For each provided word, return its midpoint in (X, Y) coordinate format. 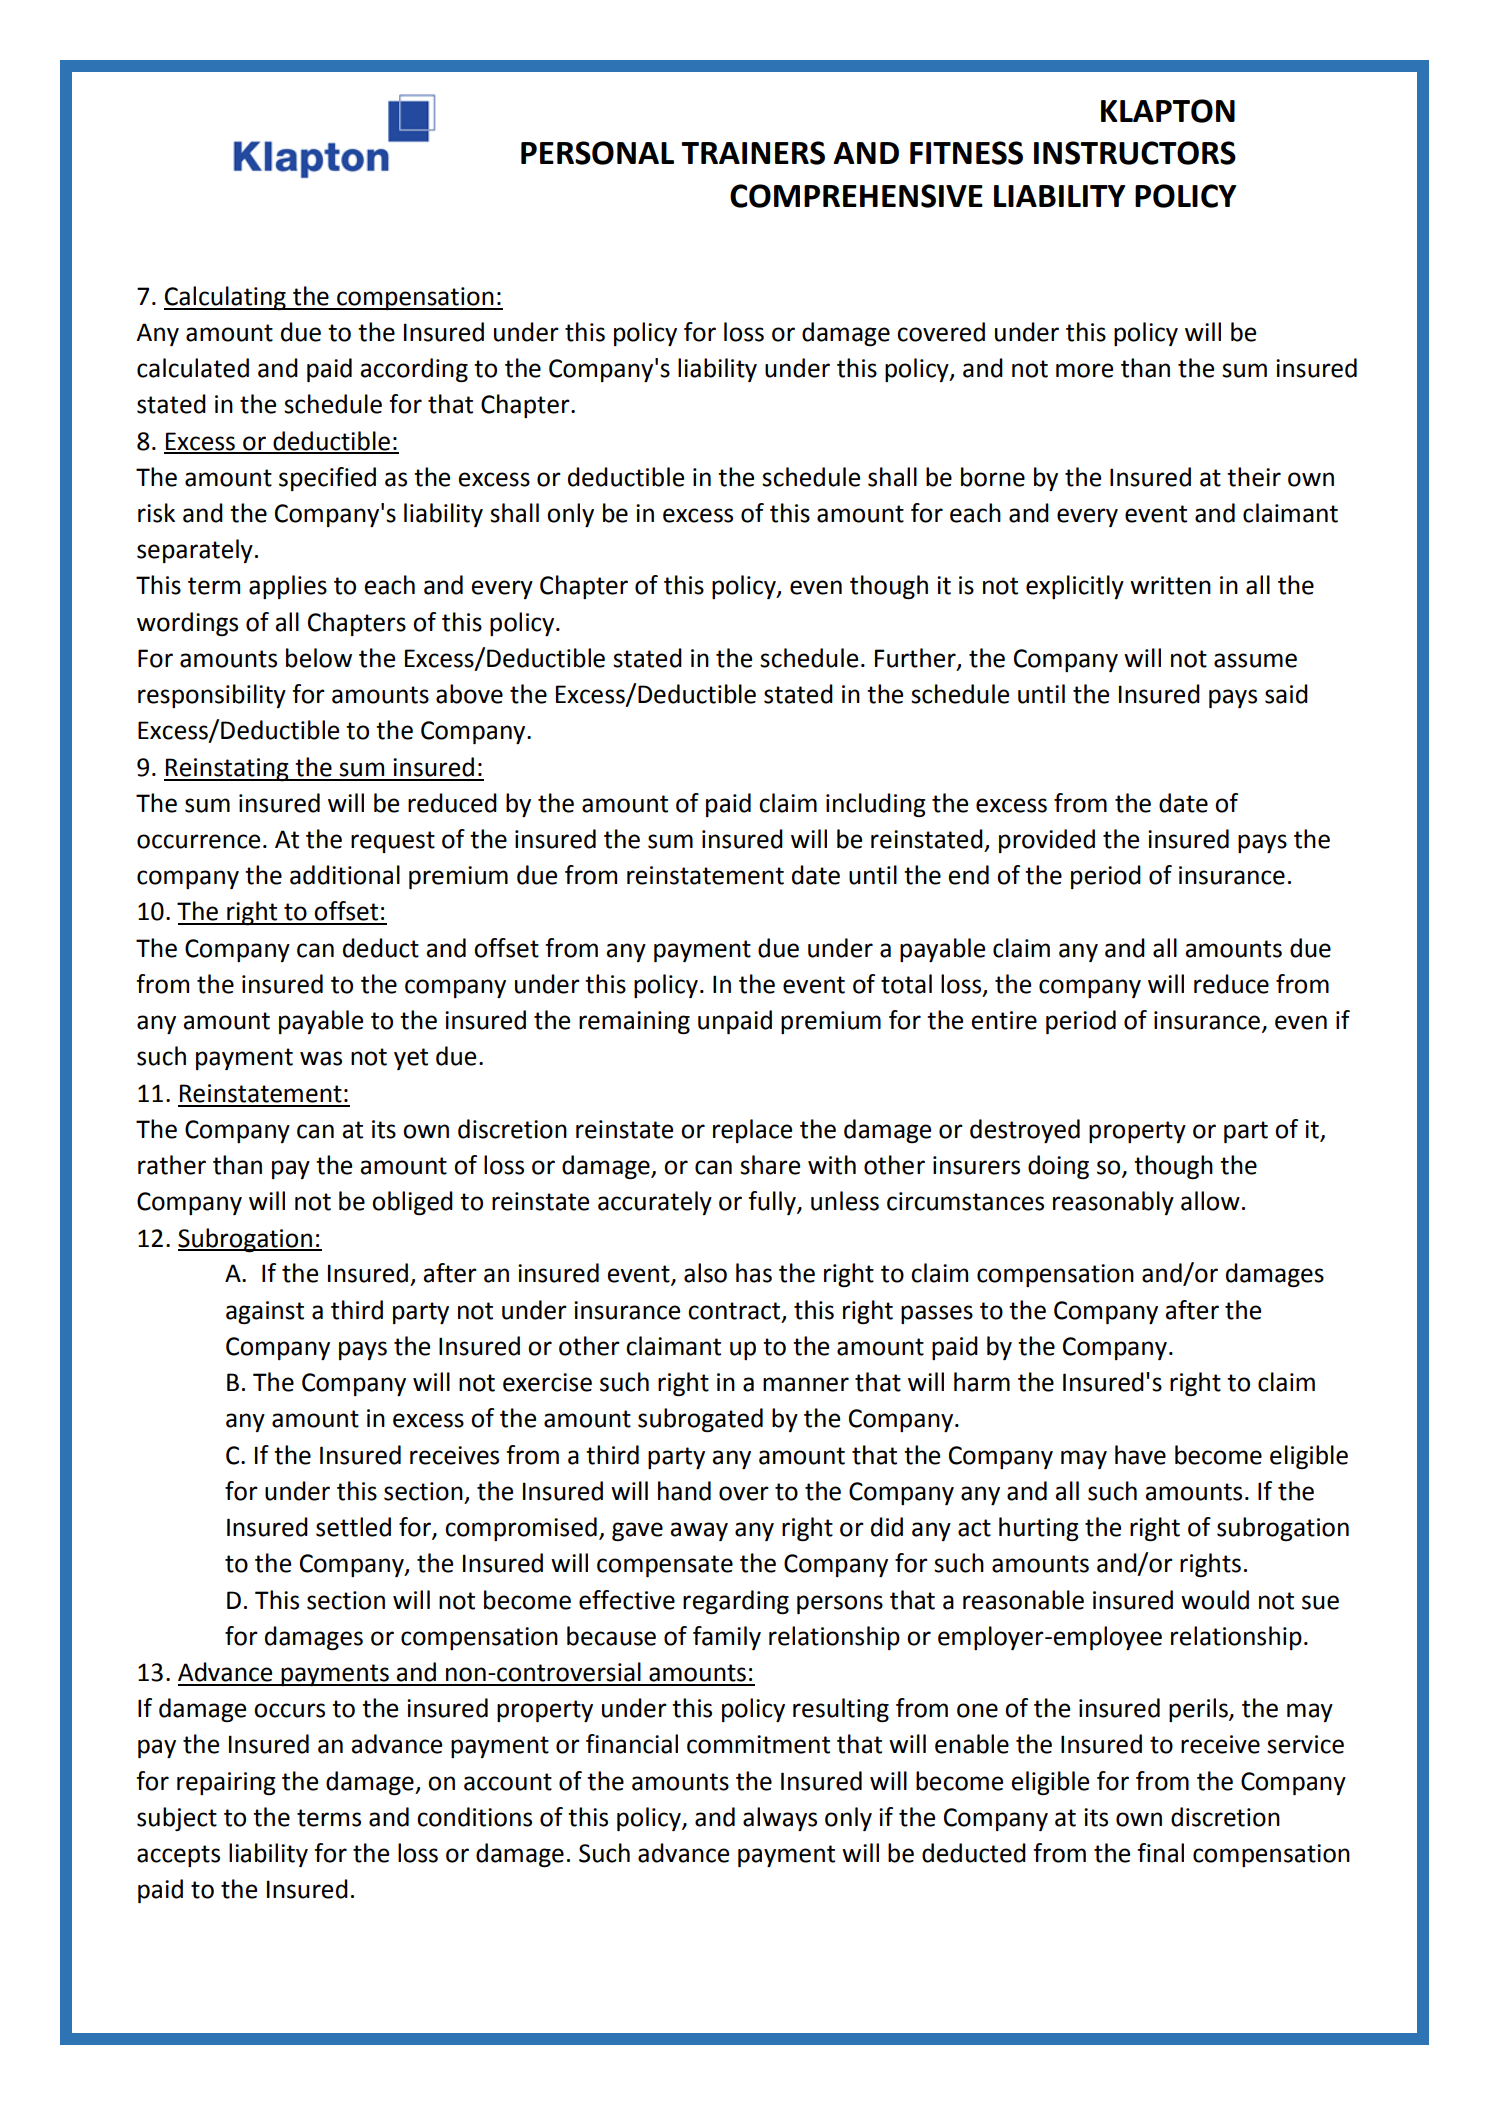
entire (1004, 1020)
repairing (226, 1783)
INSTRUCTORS (1135, 153)
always (780, 1819)
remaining (634, 1023)
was (321, 1058)
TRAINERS (753, 153)
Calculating (226, 298)
